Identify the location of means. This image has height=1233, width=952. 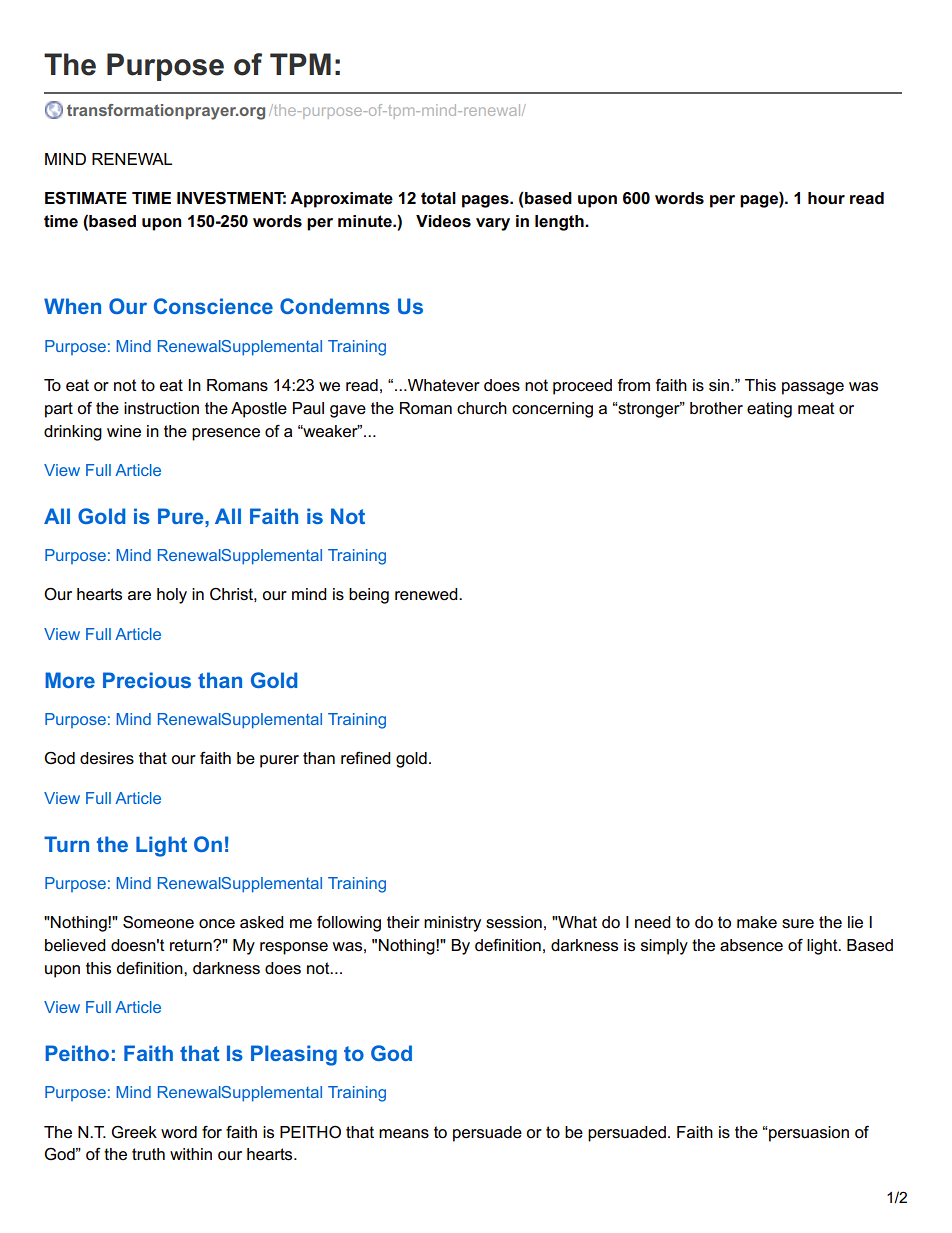
(404, 1134).
